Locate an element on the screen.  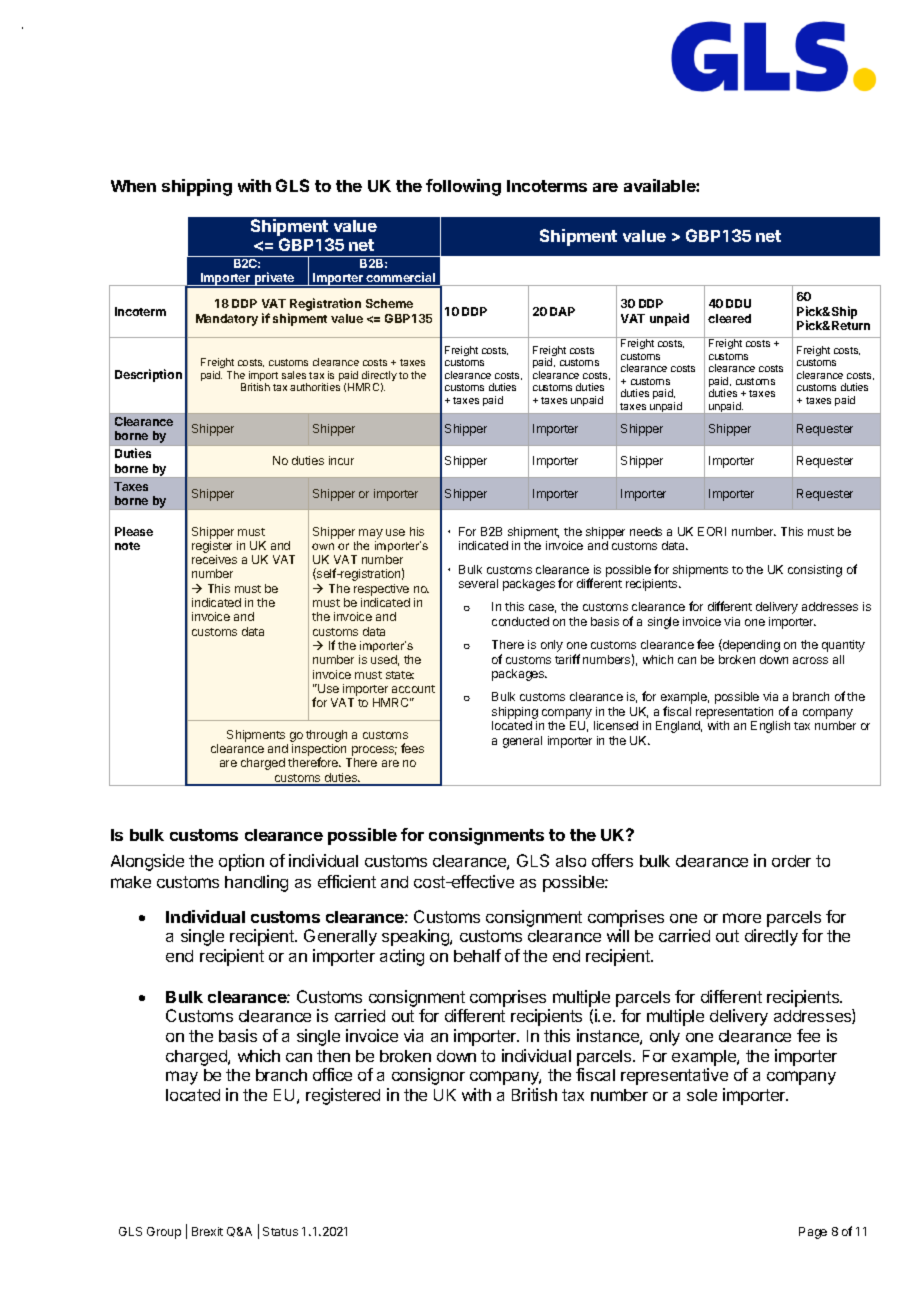
cleared is located at coordinates (729, 318).
